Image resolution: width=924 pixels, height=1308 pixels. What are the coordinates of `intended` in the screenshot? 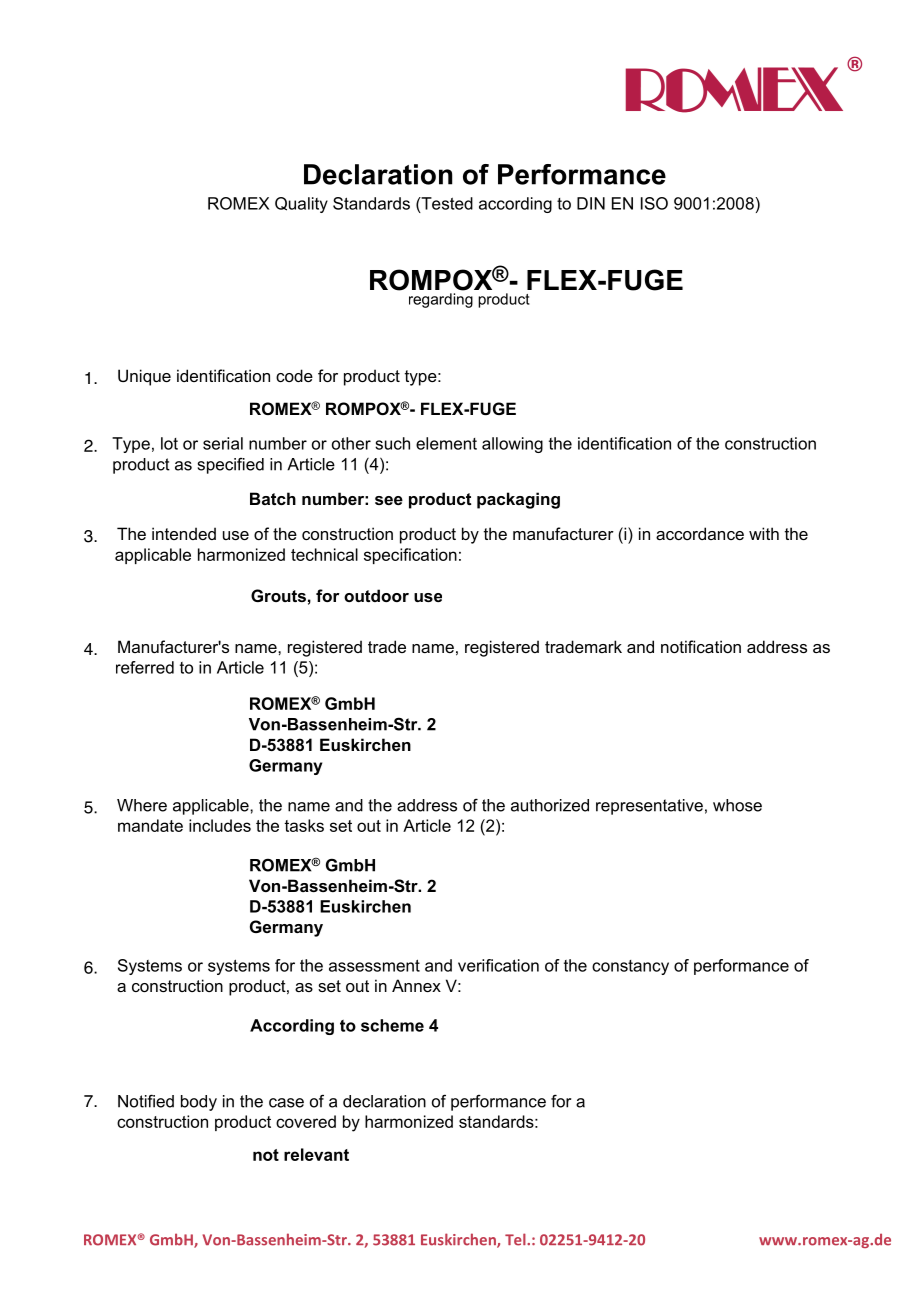 It's located at (184, 533).
